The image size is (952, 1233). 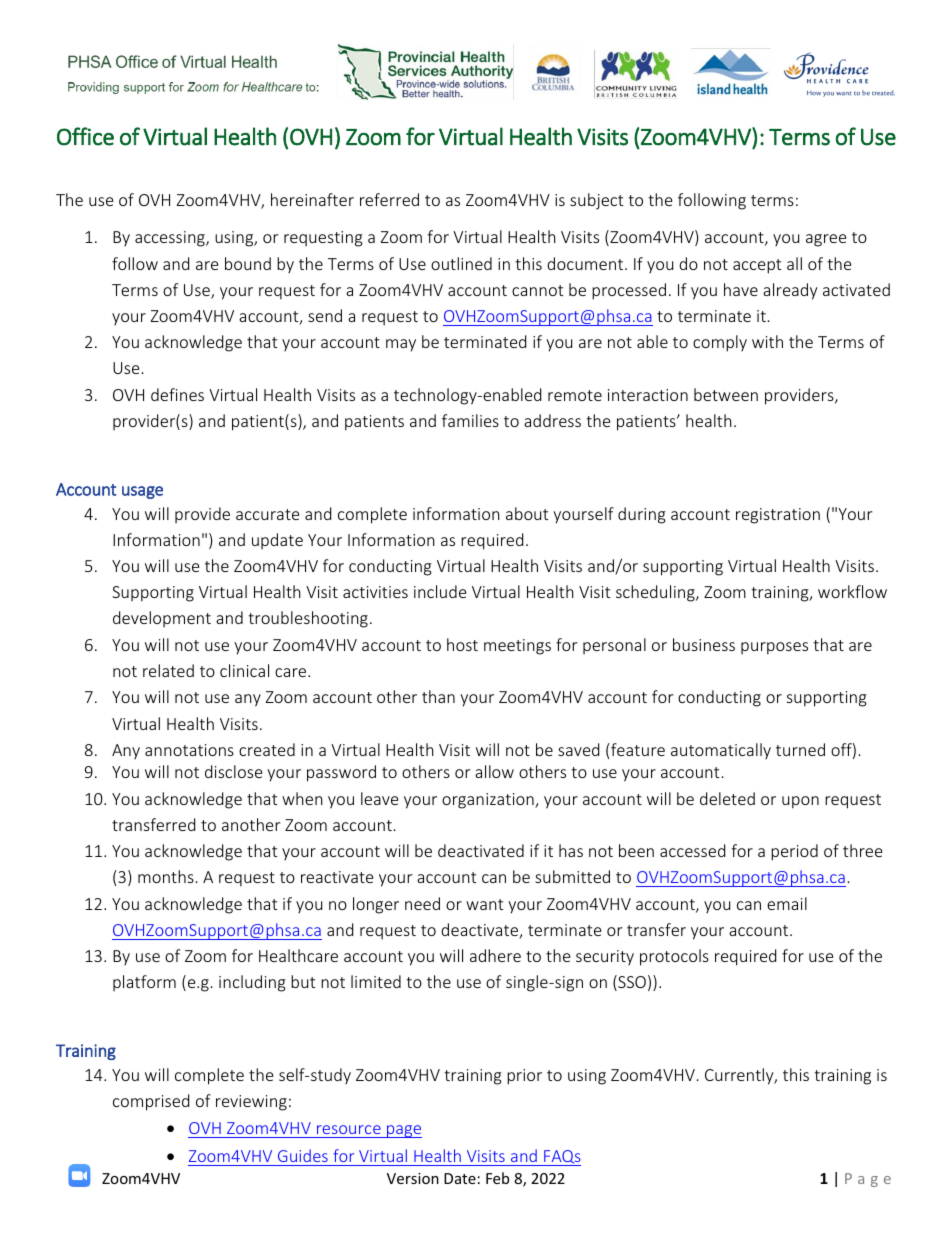 I want to click on allow, so click(x=494, y=771).
